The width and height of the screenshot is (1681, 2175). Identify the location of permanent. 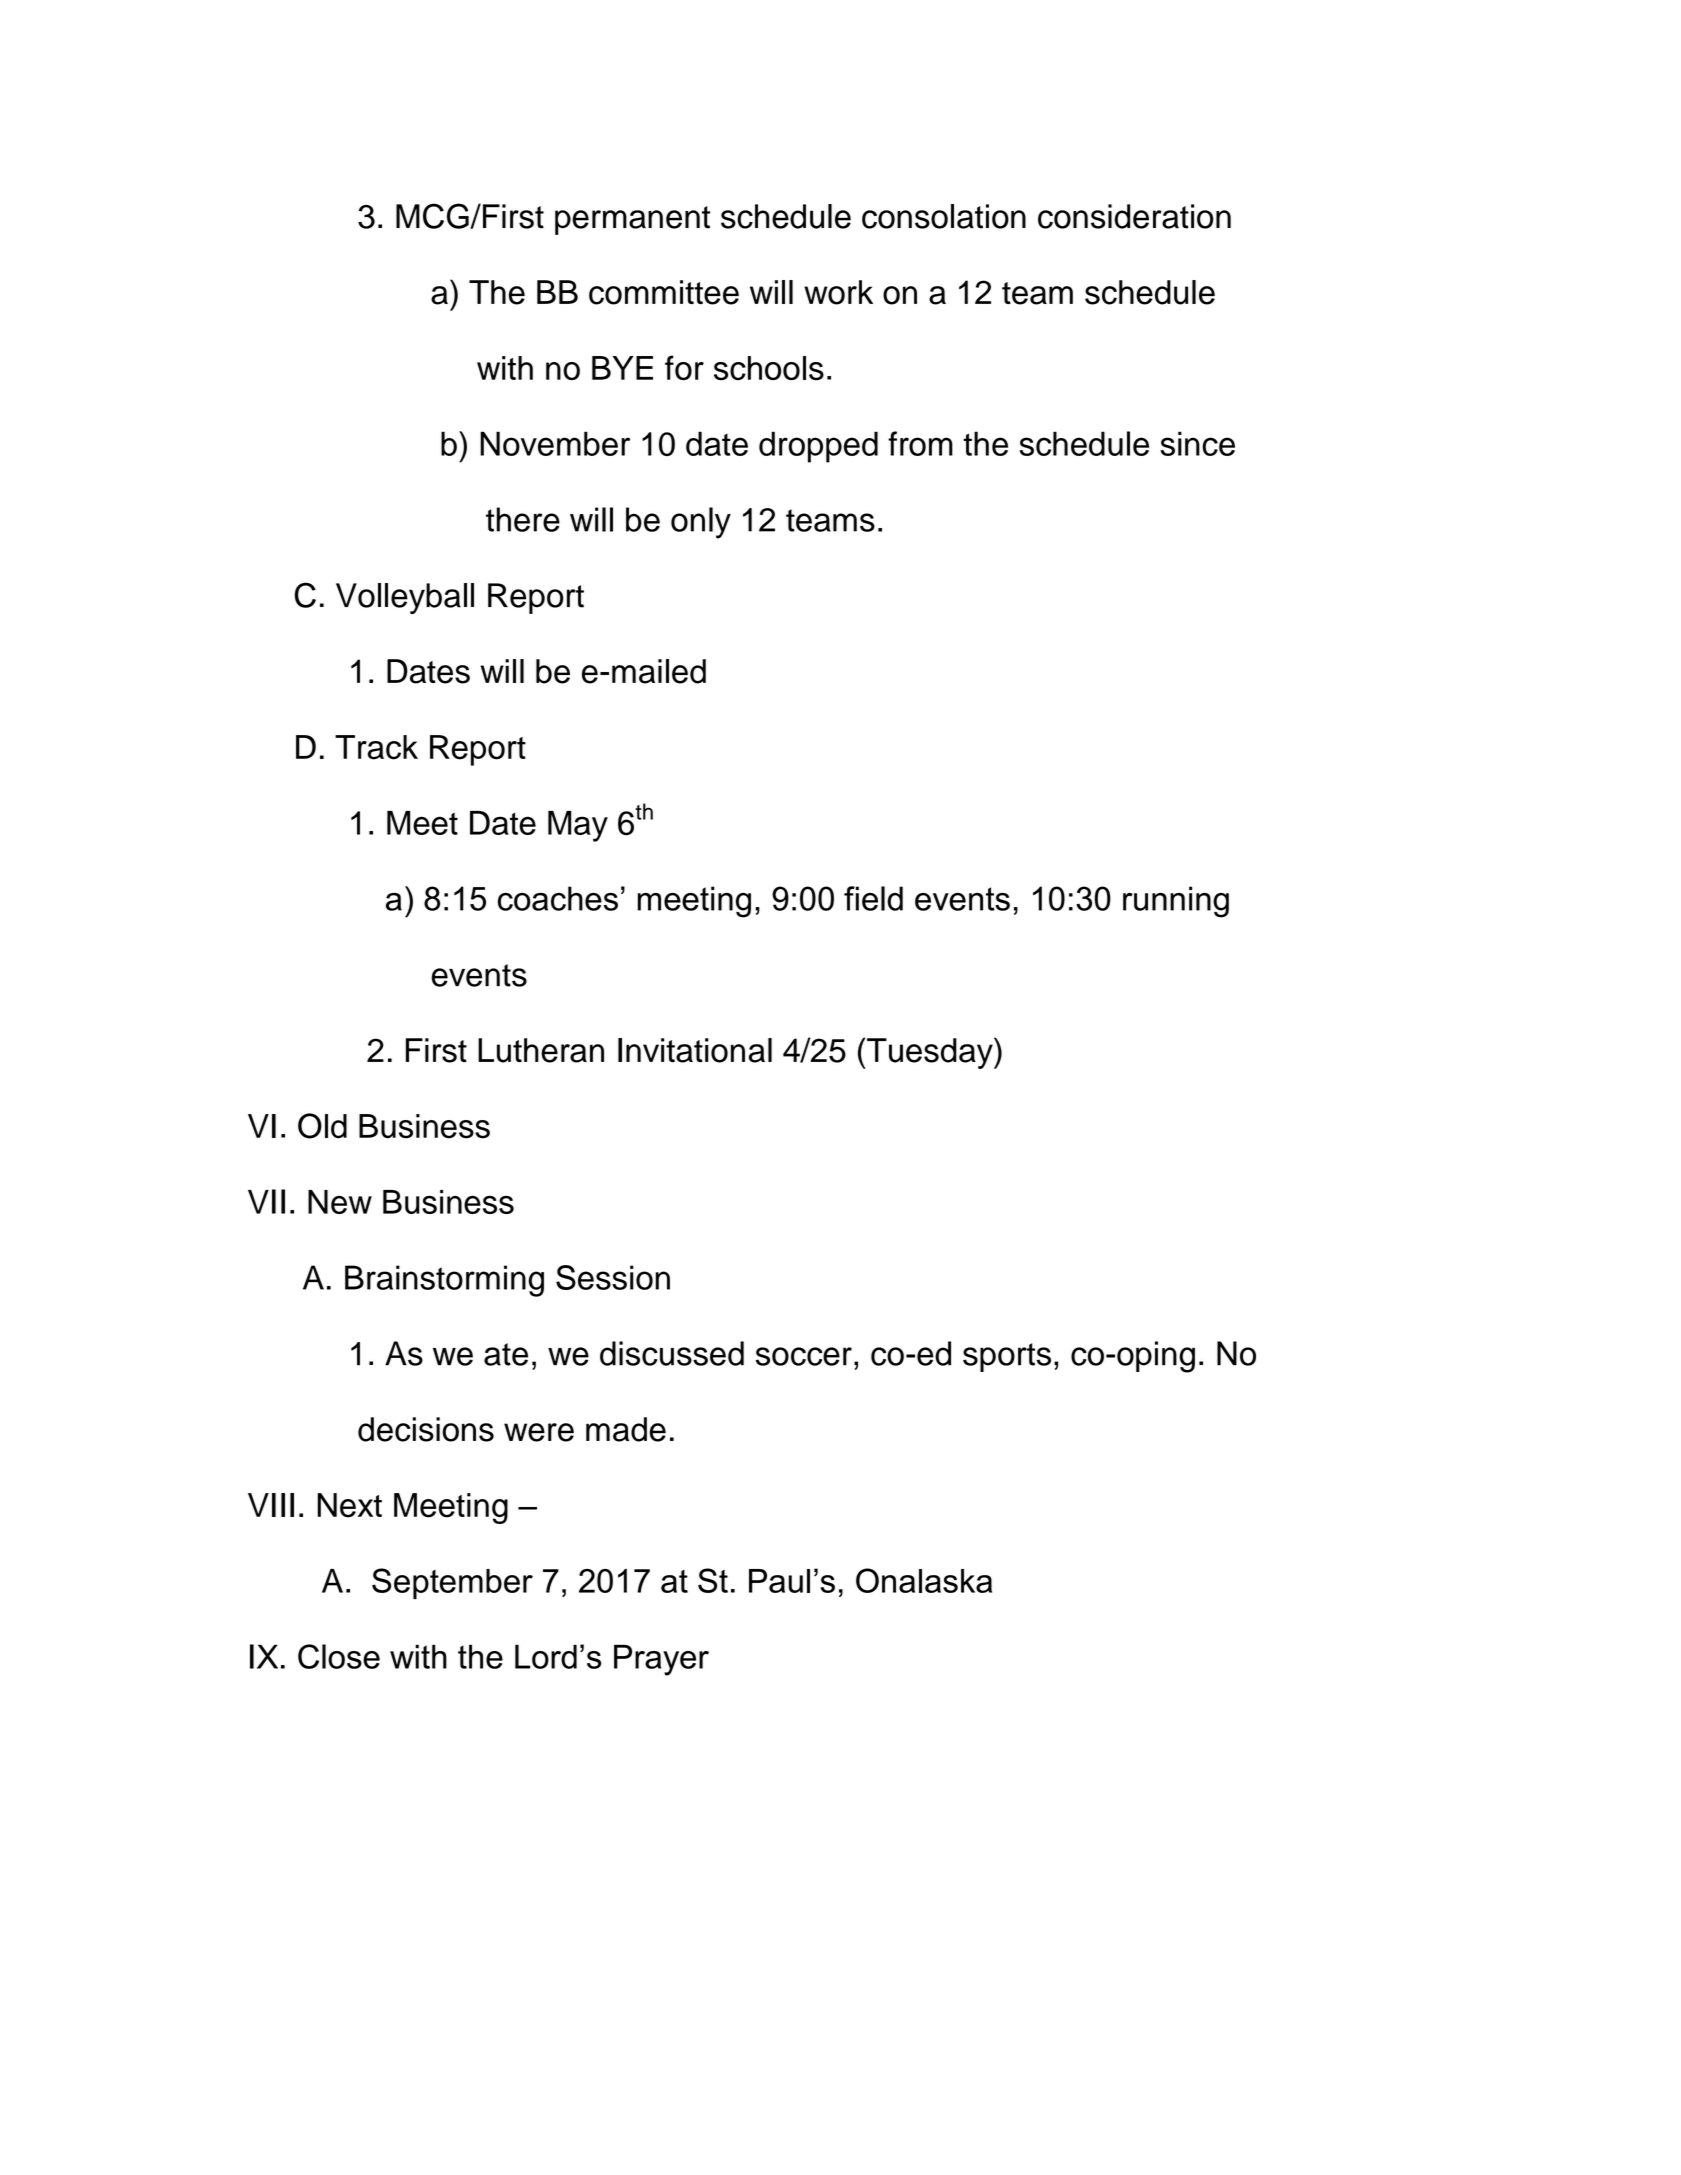
(632, 220).
